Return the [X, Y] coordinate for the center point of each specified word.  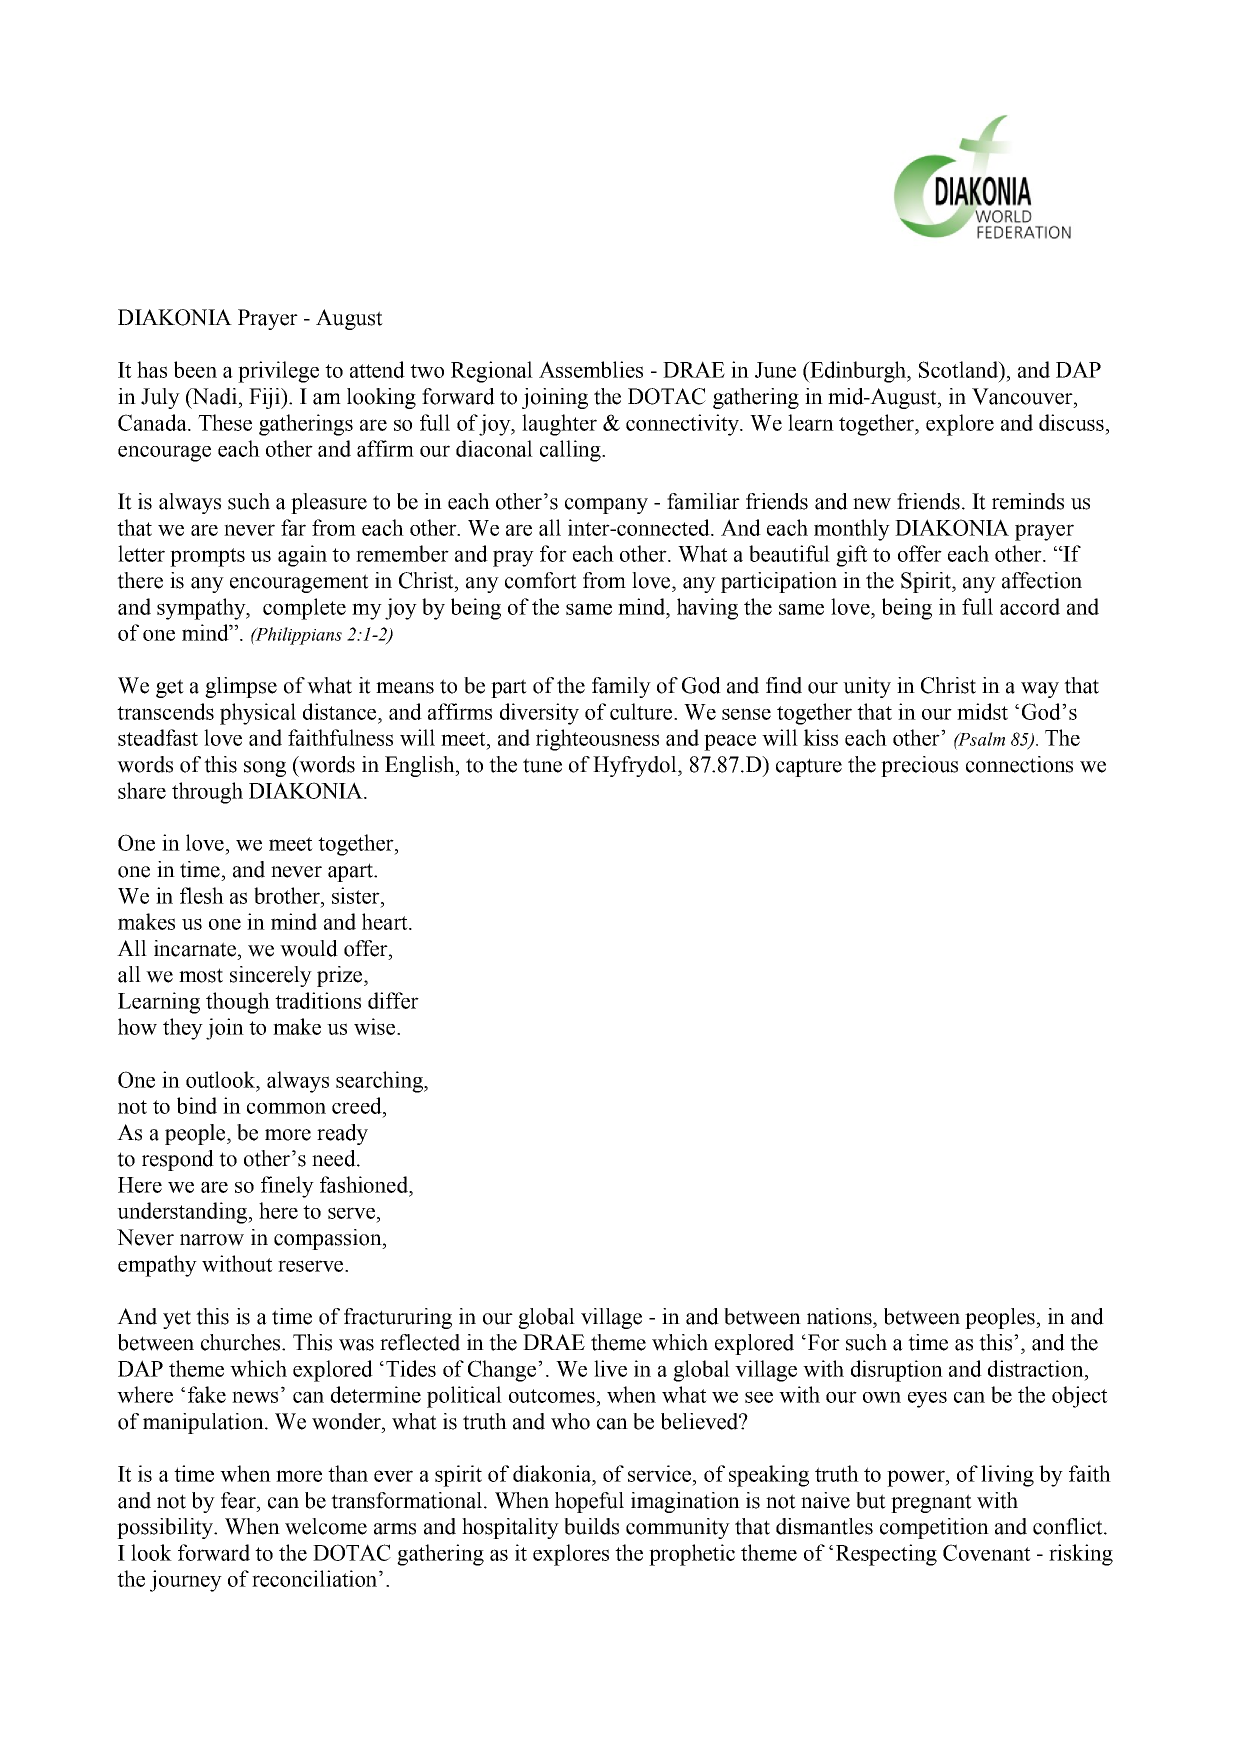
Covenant [987, 1552]
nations [840, 1316]
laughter [559, 425]
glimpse [241, 687]
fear [239, 1500]
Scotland [959, 369]
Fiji [265, 398]
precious [919, 766]
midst [982, 711]
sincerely [271, 976]
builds [591, 1526]
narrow [212, 1240]
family [621, 687]
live [610, 1368]
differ [393, 1000]
